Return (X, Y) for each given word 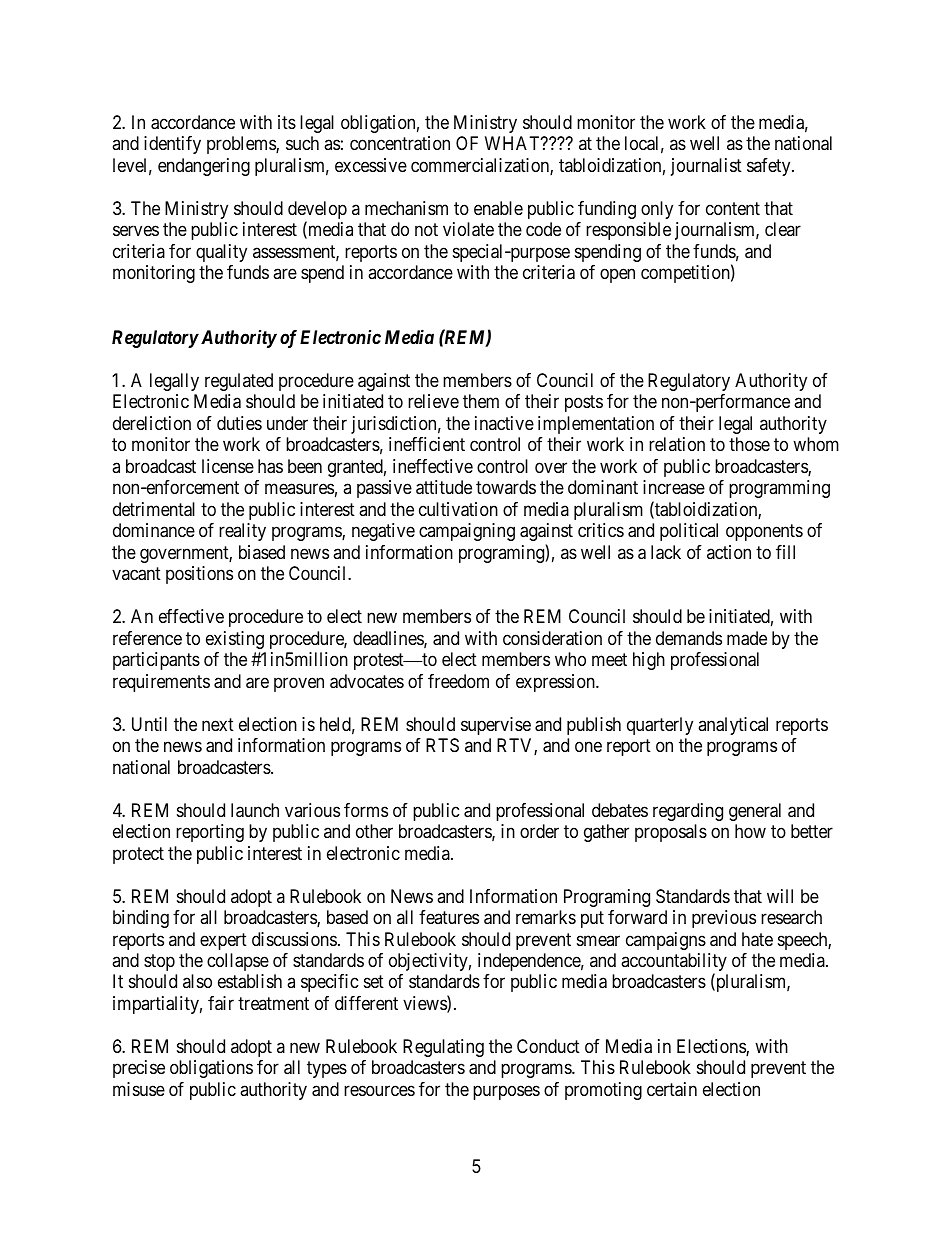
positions (199, 575)
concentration (400, 143)
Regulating (443, 1048)
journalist (706, 167)
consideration (552, 638)
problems (242, 145)
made (747, 638)
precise (139, 1069)
